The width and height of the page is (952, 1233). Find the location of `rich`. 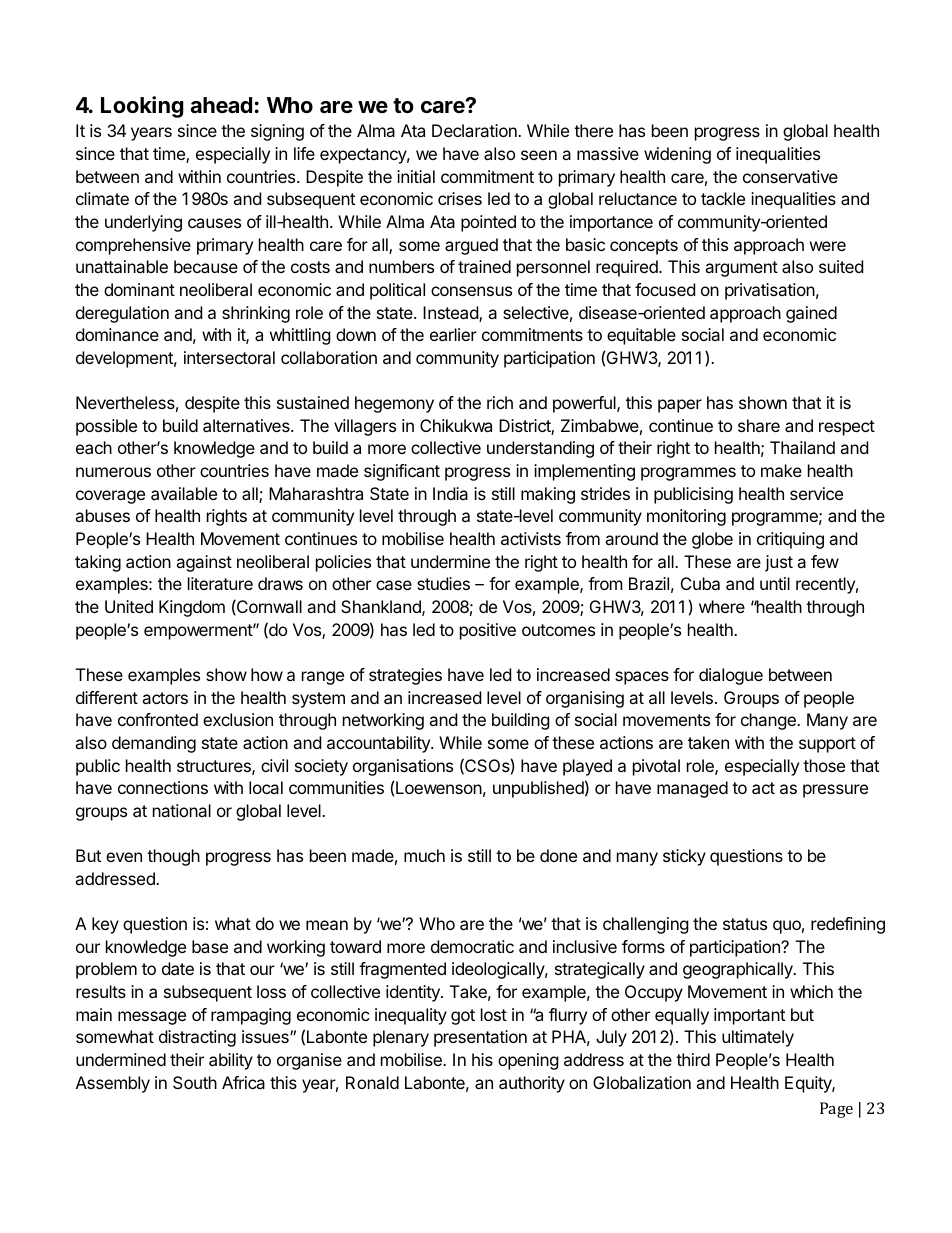

rich is located at coordinates (500, 402).
